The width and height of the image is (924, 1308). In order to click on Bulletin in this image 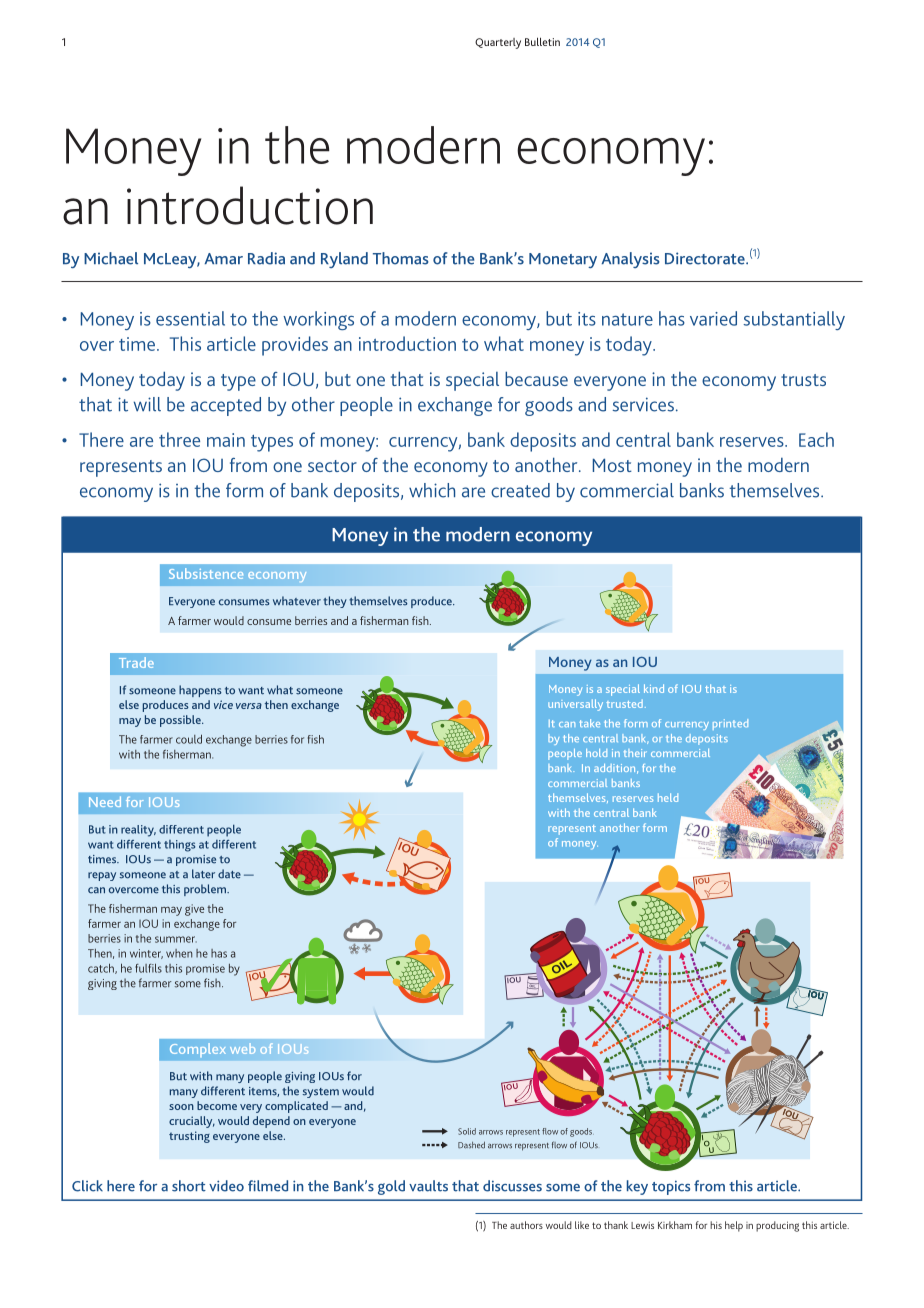, I will do `click(542, 41)`.
